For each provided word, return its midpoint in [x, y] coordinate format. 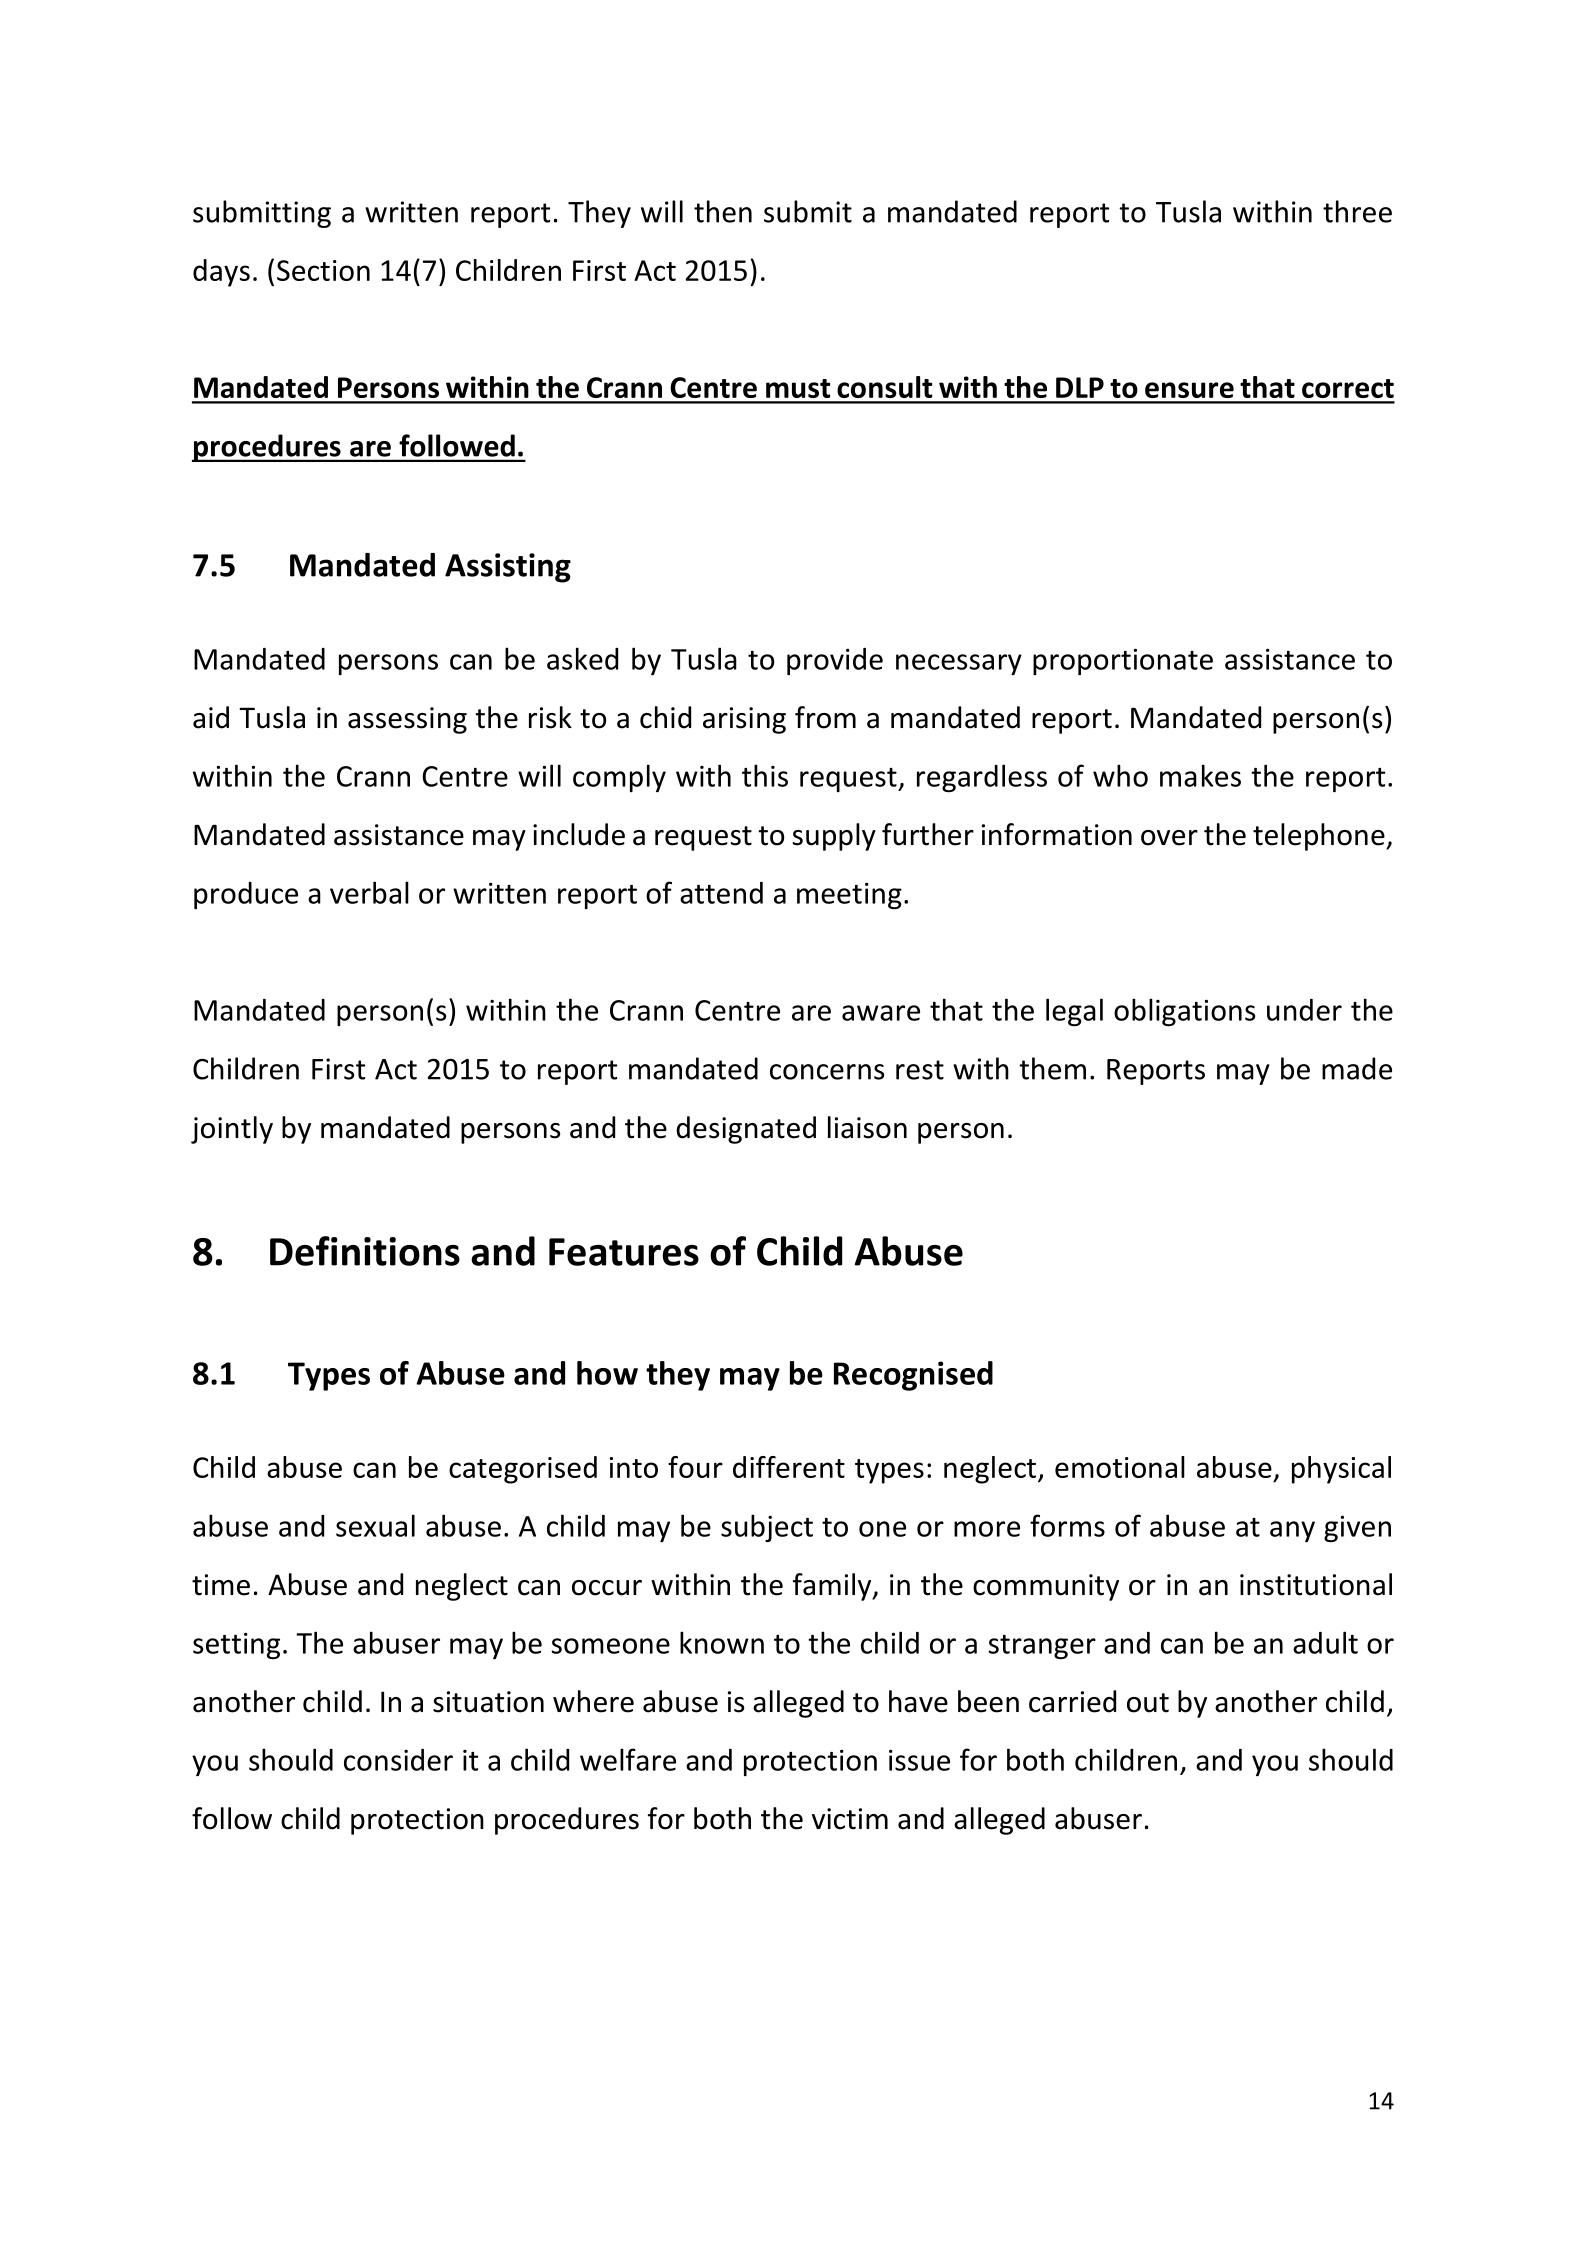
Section [323, 270]
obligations [1184, 1012]
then [723, 211]
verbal [369, 892]
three [1357, 211]
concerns [827, 1072]
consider [398, 1760]
